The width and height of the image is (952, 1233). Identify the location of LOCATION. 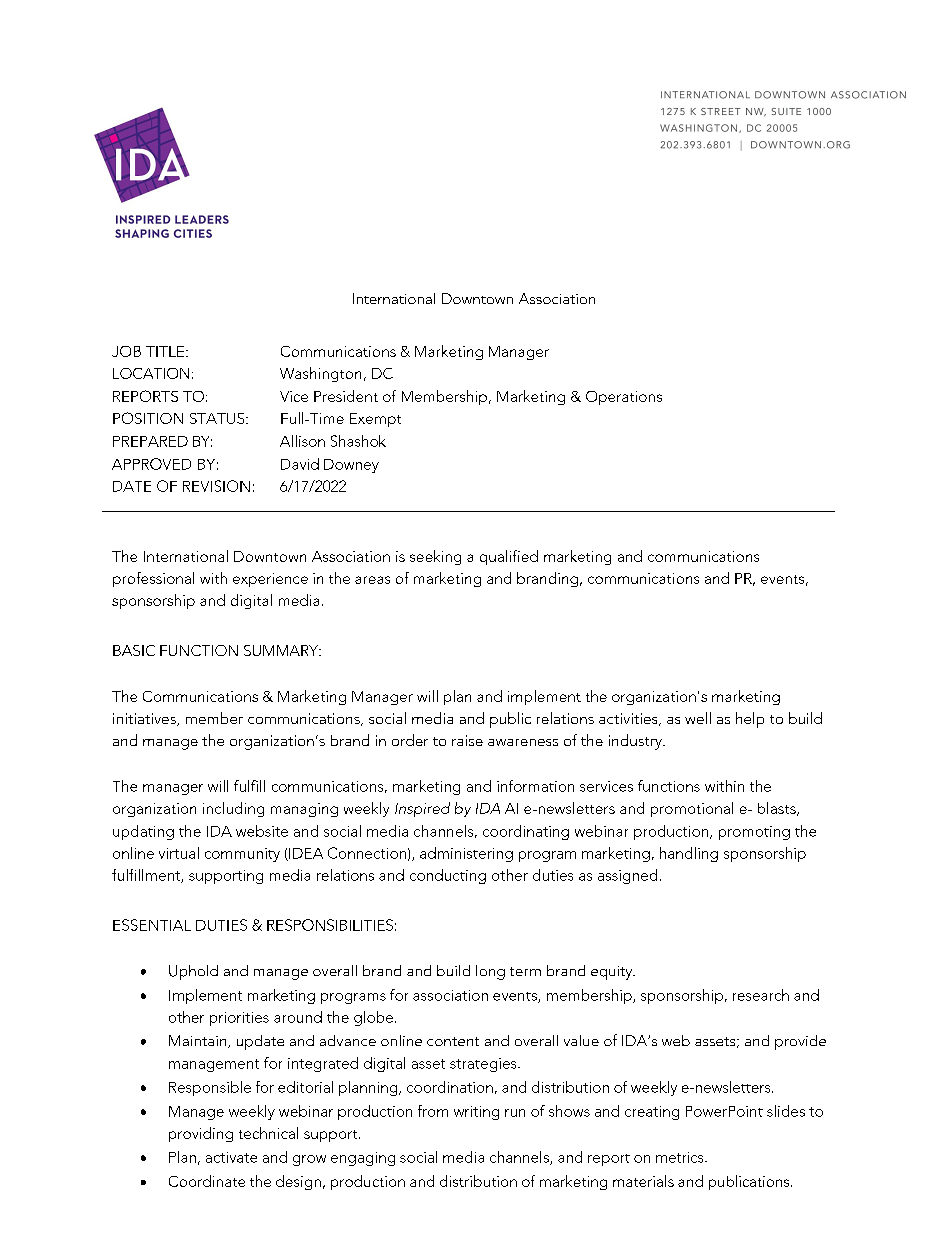
(151, 373).
